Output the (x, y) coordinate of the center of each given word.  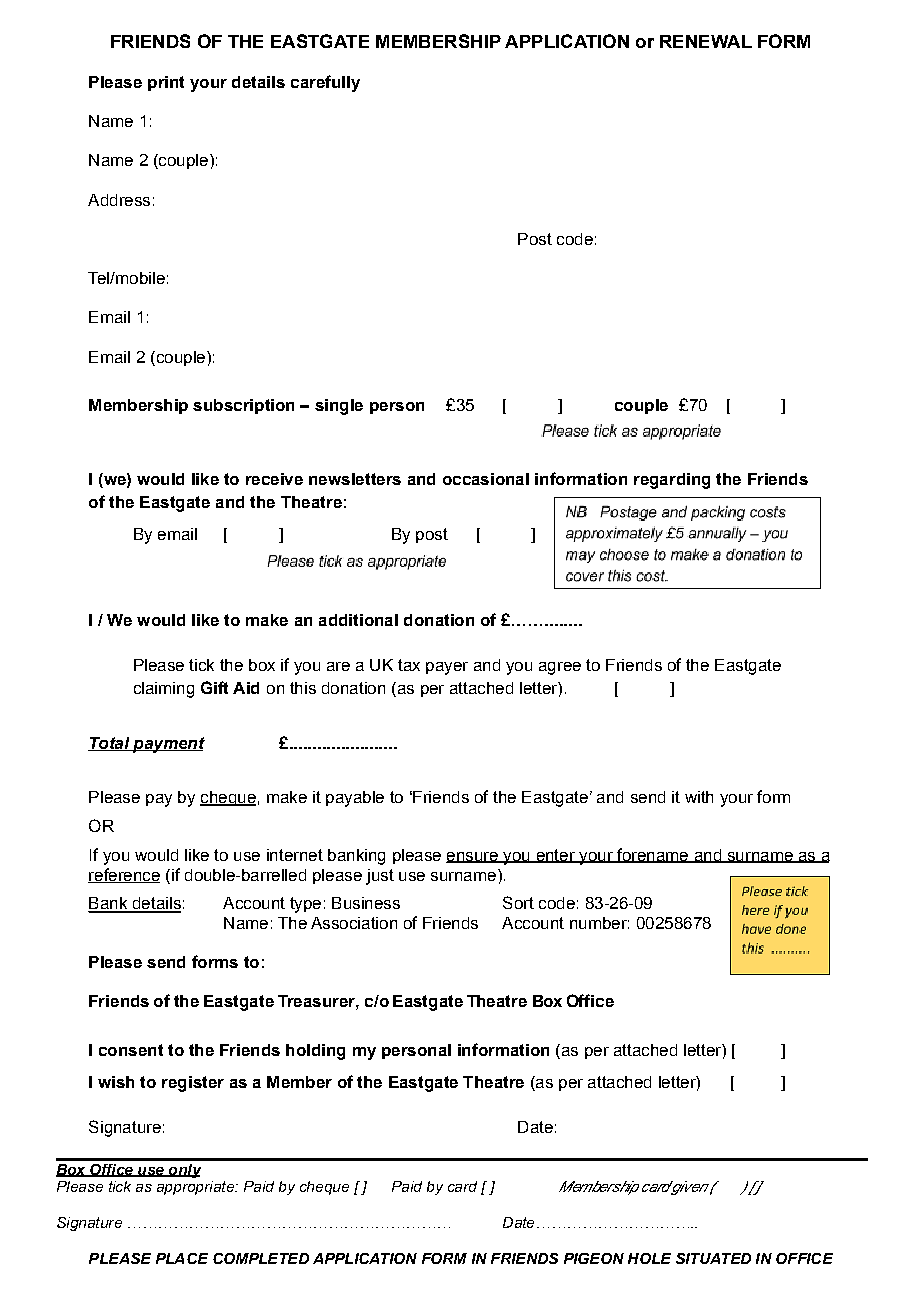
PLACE (182, 1258)
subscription (243, 406)
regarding (672, 481)
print (166, 83)
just (380, 877)
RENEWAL (706, 41)
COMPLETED (261, 1258)
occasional (486, 479)
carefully (325, 83)
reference (124, 875)
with (699, 797)
